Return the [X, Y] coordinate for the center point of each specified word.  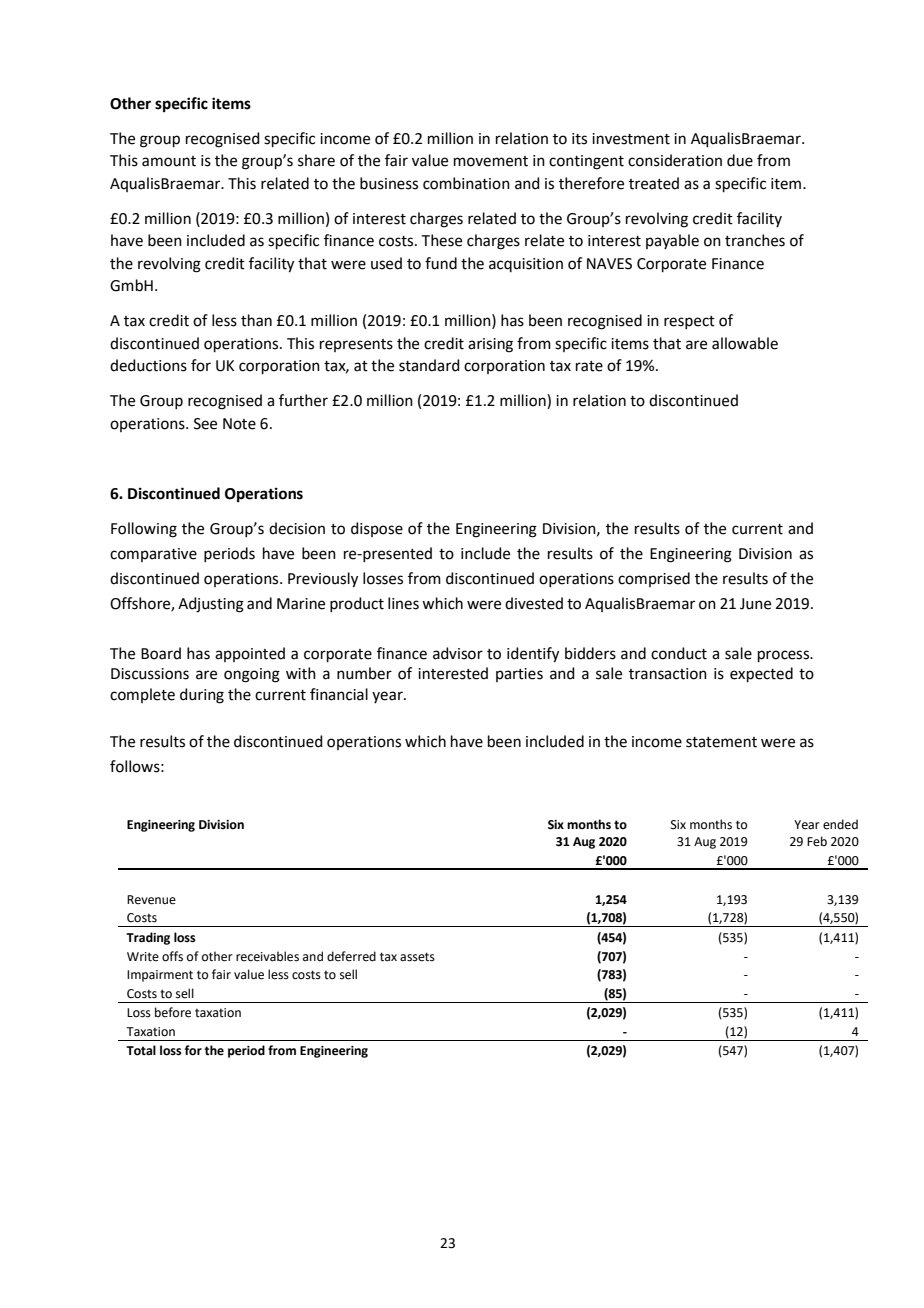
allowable [745, 343]
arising [490, 345]
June [755, 604]
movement [491, 161]
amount [169, 161]
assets [417, 957]
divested [534, 603]
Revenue [151, 900]
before [173, 1012]
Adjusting [211, 605]
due [740, 160]
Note [239, 424]
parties [519, 675]
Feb [817, 841]
